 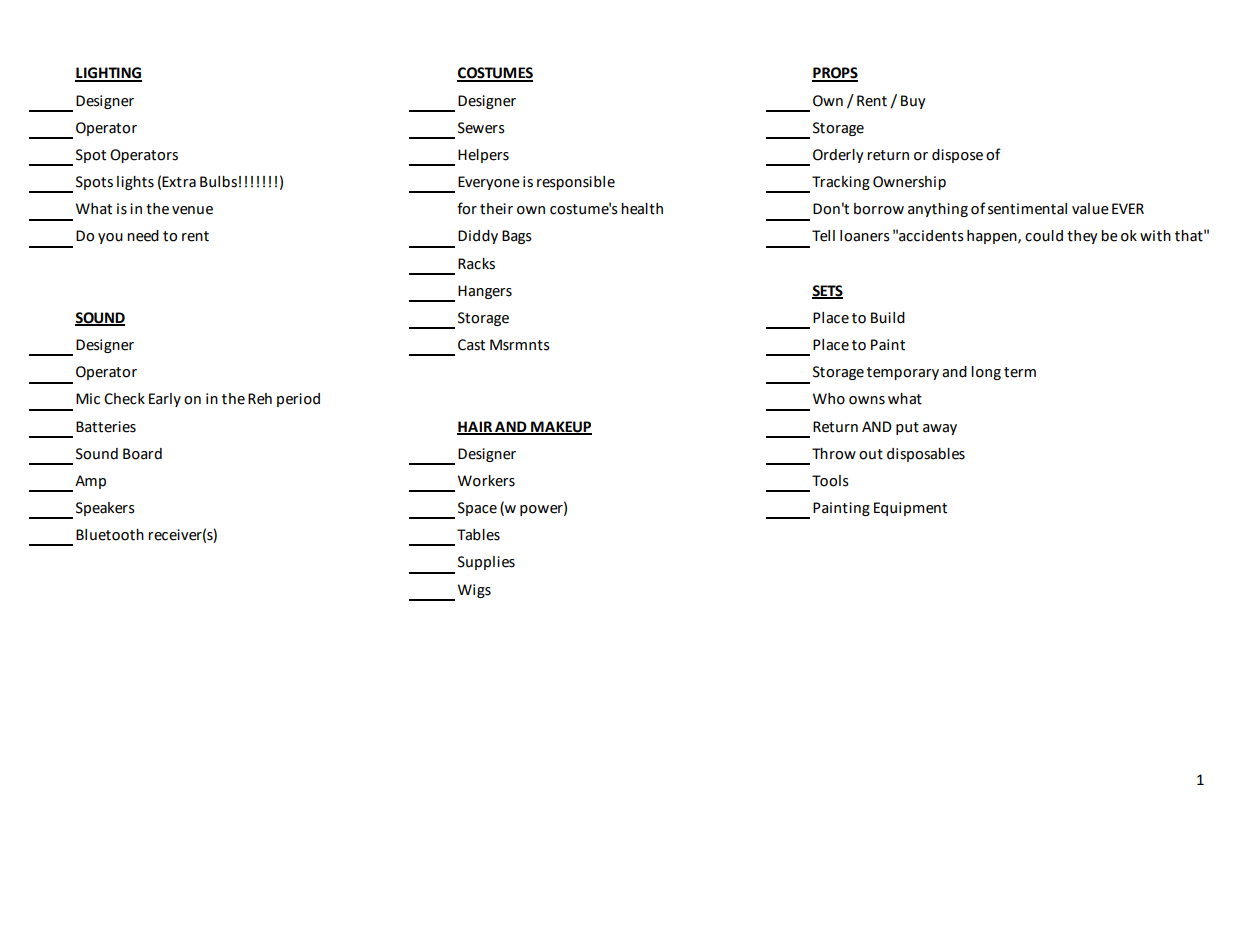 What do you see at coordinates (485, 292) in the screenshot?
I see `Hangers` at bounding box center [485, 292].
